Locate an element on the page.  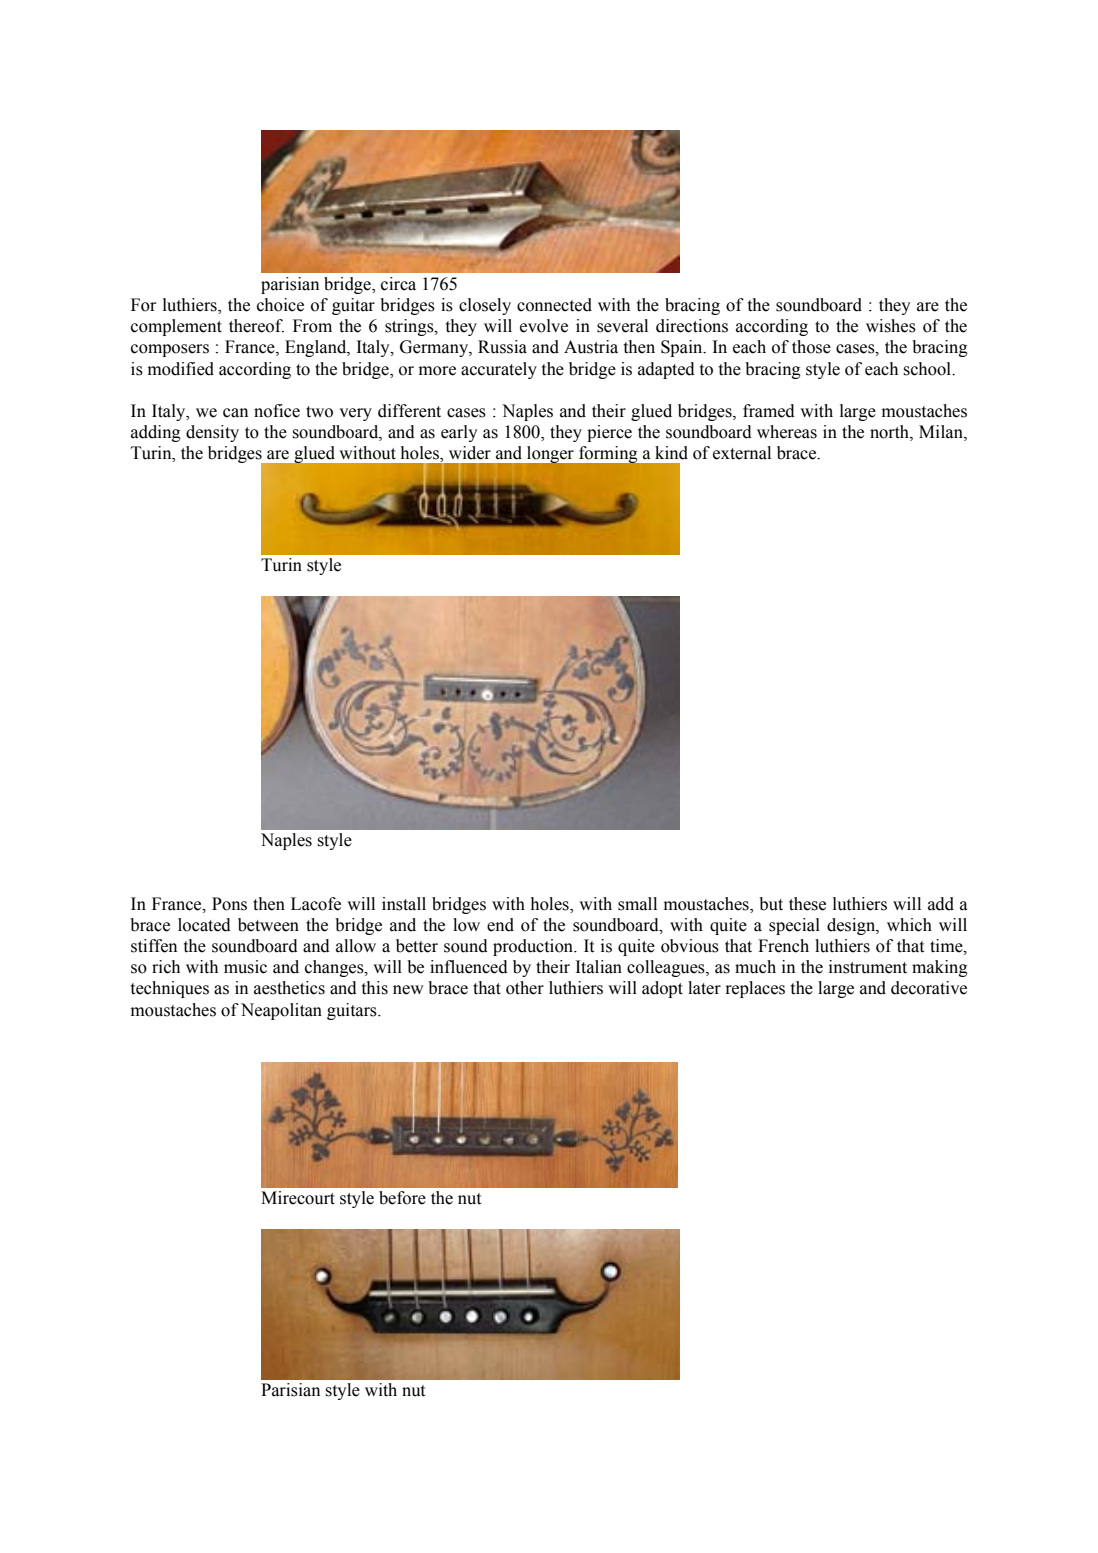
wider is located at coordinates (470, 453).
